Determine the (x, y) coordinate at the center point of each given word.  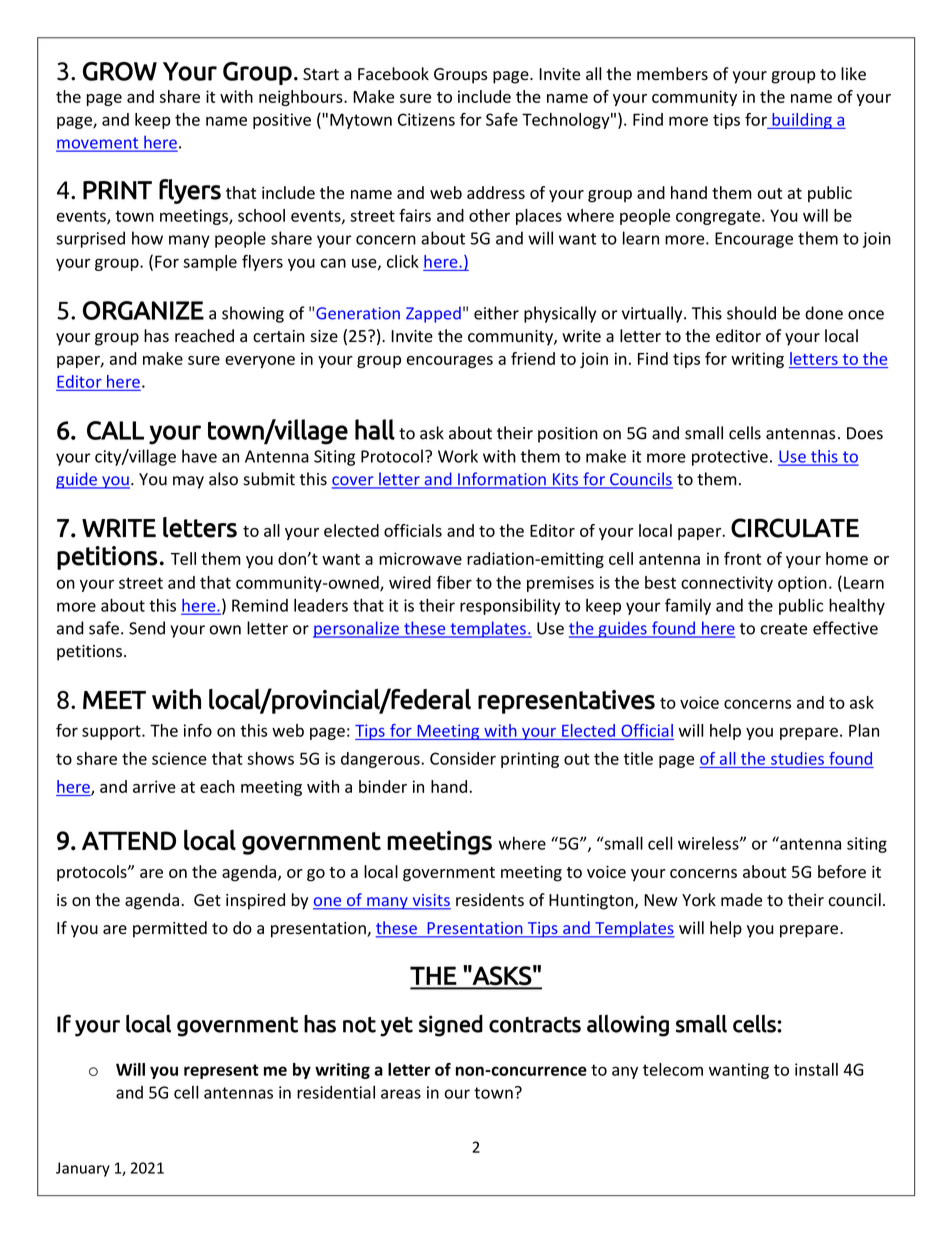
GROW (120, 71)
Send (147, 628)
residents (490, 900)
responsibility (510, 606)
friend (533, 358)
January (83, 1169)
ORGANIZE (143, 310)
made (741, 900)
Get (207, 900)
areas (401, 1094)
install (816, 1069)
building (802, 121)
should (751, 313)
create (784, 629)
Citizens (426, 119)
